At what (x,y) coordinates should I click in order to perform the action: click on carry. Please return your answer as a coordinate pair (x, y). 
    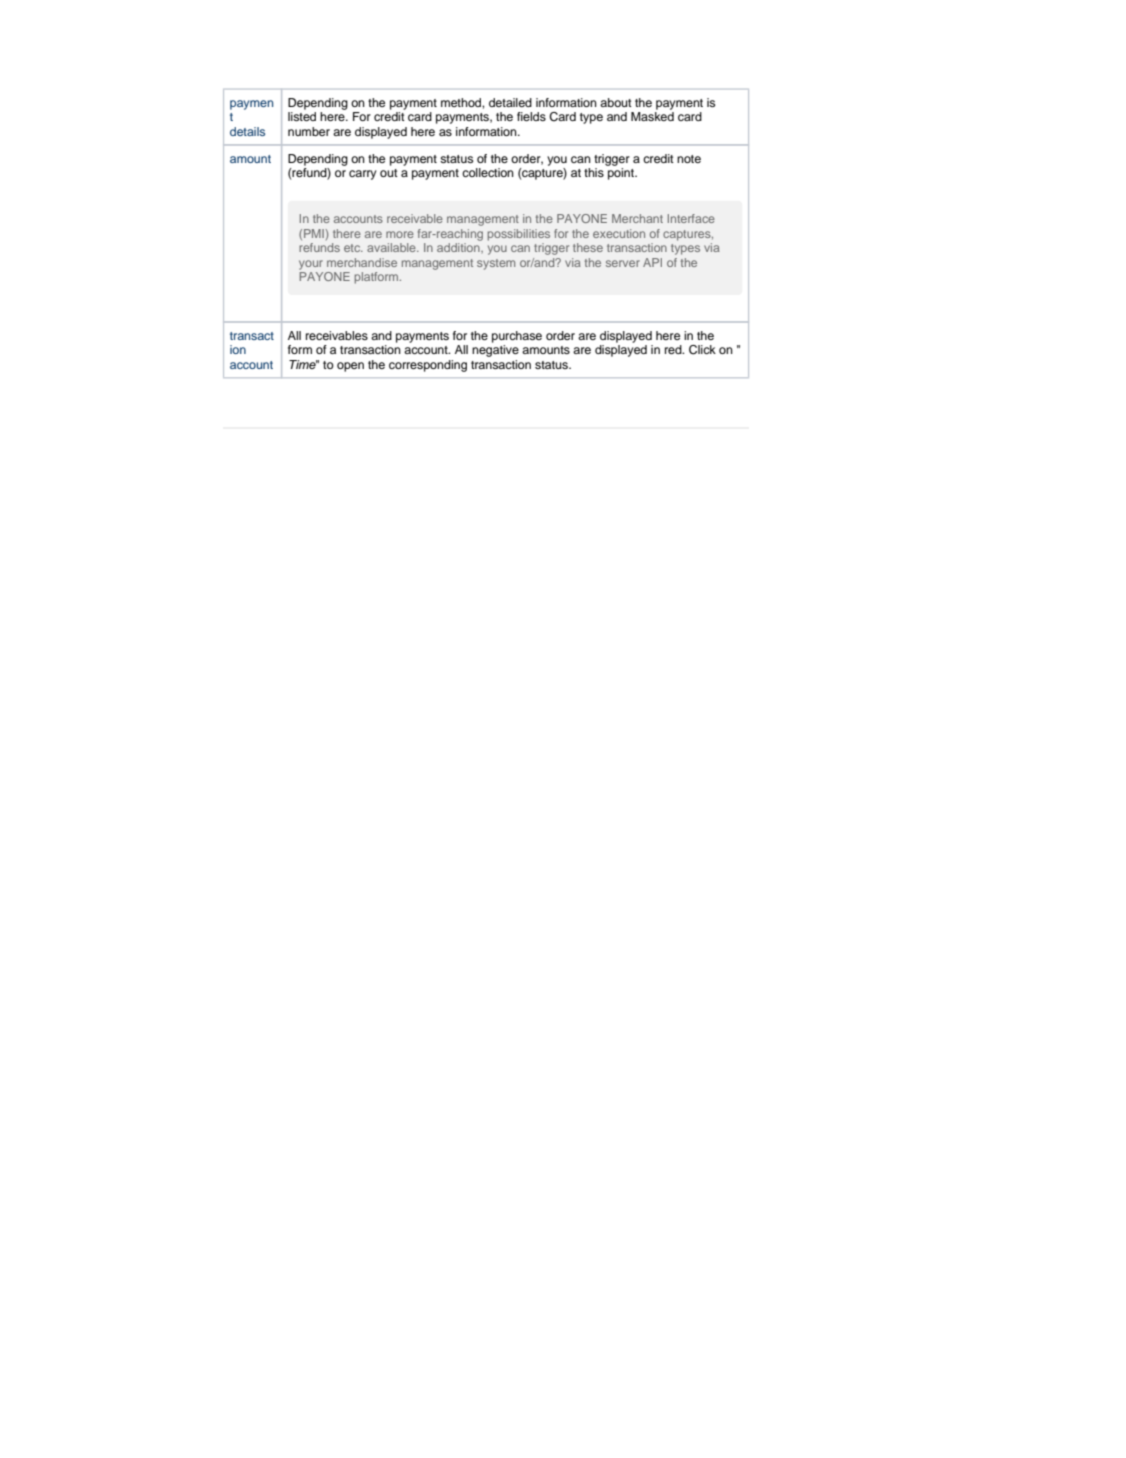
    Looking at the image, I should click on (363, 175).
